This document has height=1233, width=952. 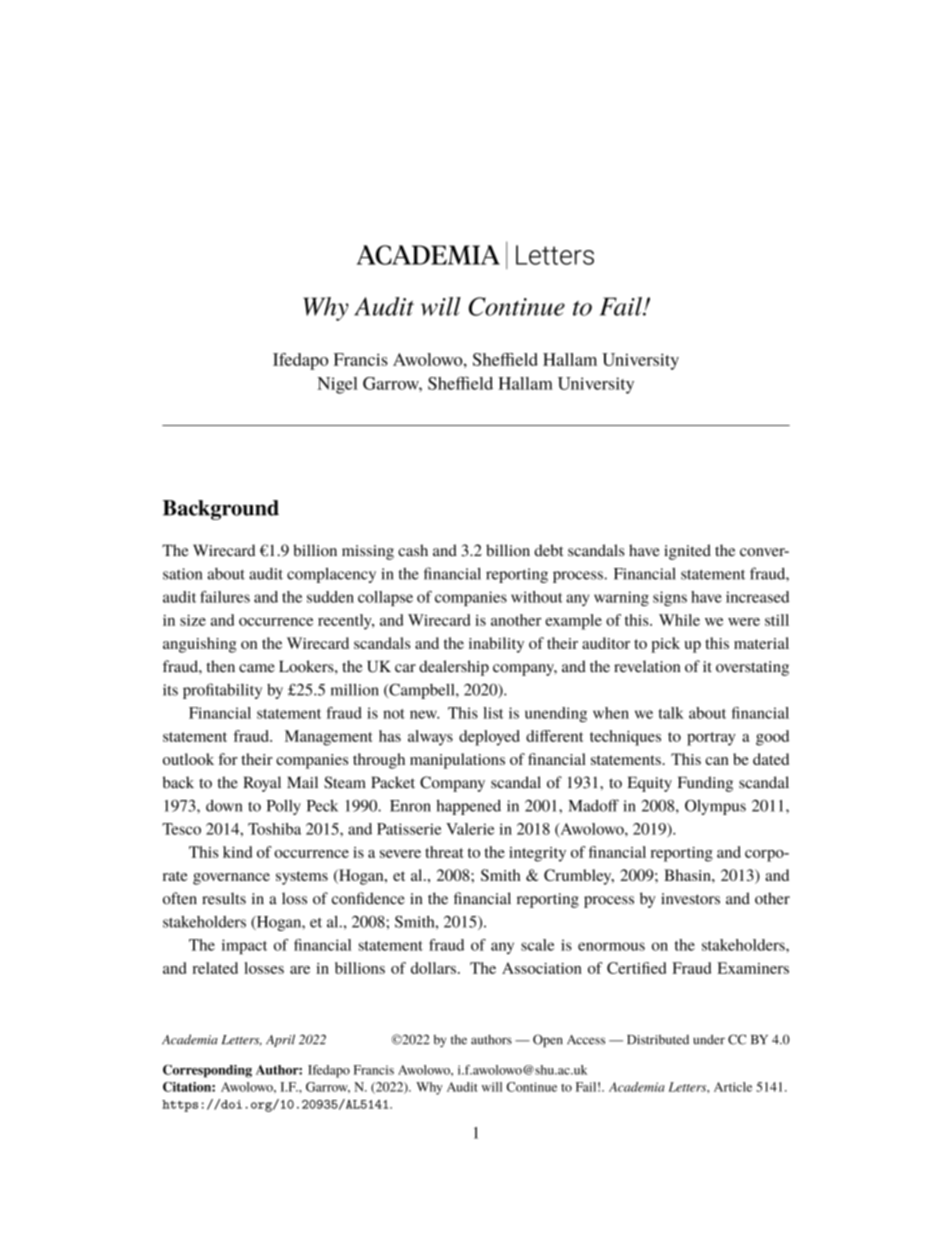 I want to click on ignited, so click(x=687, y=552).
